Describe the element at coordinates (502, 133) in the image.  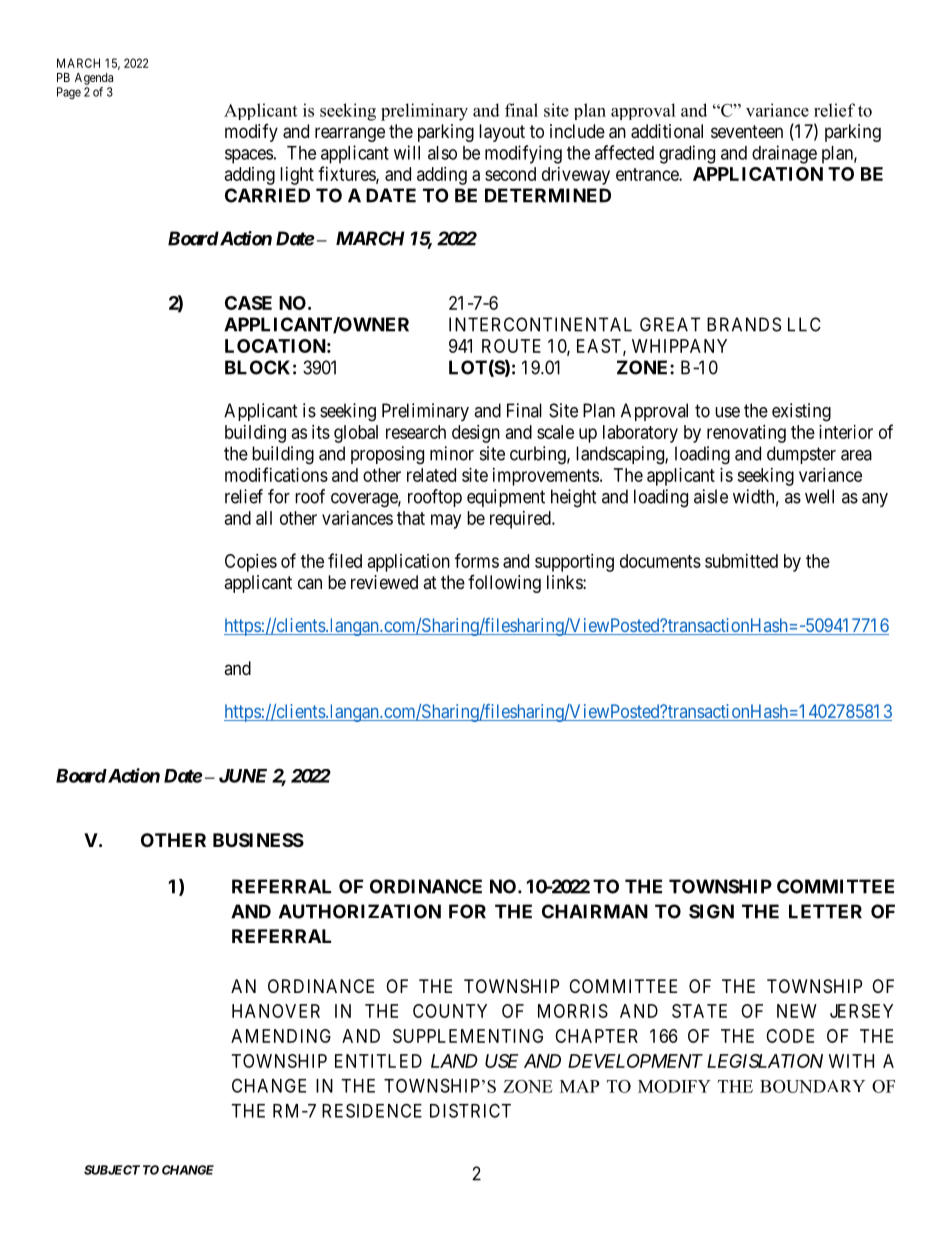
I see `layout` at that location.
